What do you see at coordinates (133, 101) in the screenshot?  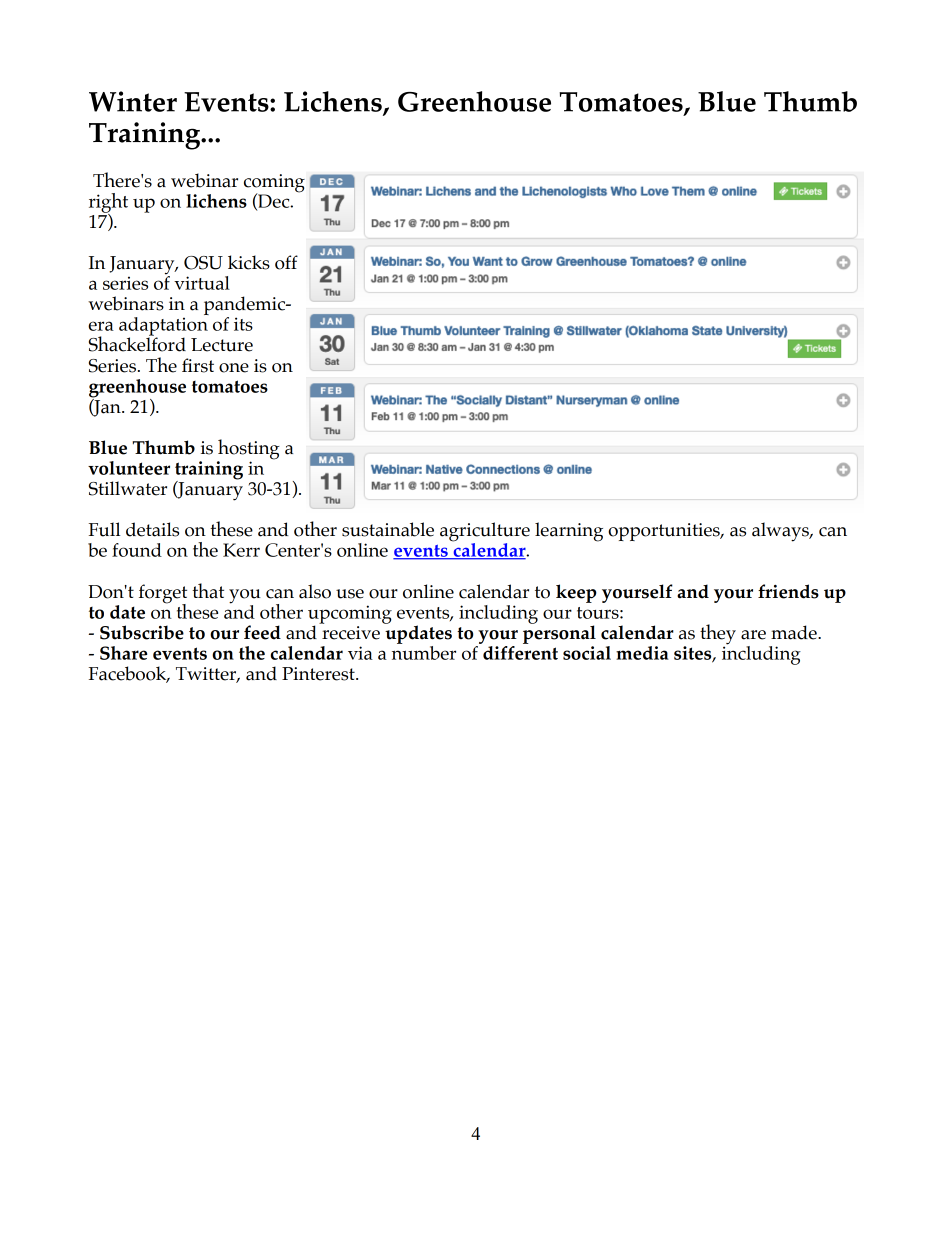 I see `Winter` at bounding box center [133, 101].
